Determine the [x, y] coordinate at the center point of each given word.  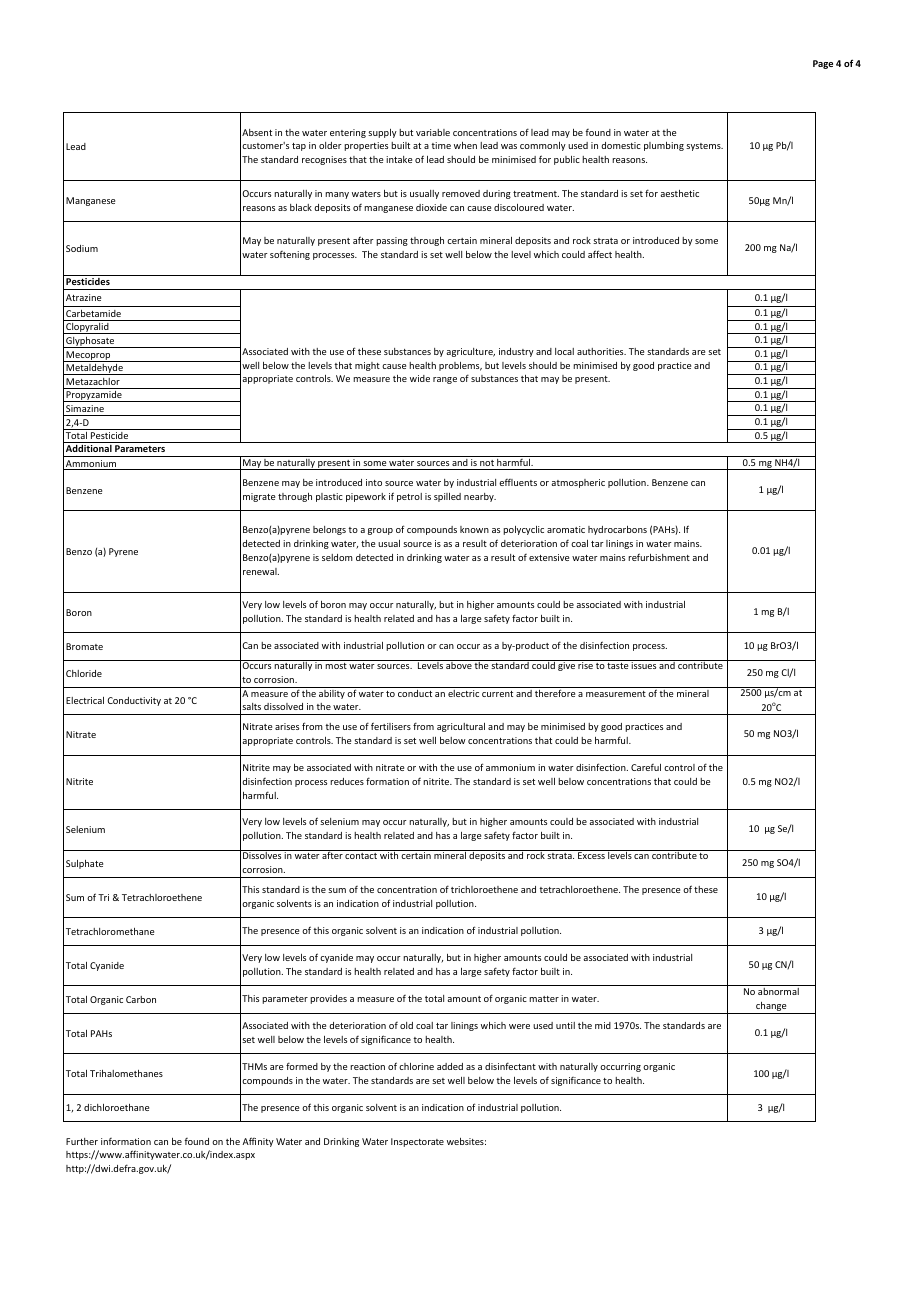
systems [704, 147]
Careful [646, 767]
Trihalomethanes [126, 1073]
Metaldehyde [94, 369]
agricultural [461, 727]
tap [299, 147]
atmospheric [578, 483]
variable [433, 132]
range [445, 380]
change [771, 1008]
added [450, 1066]
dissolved [283, 706]
